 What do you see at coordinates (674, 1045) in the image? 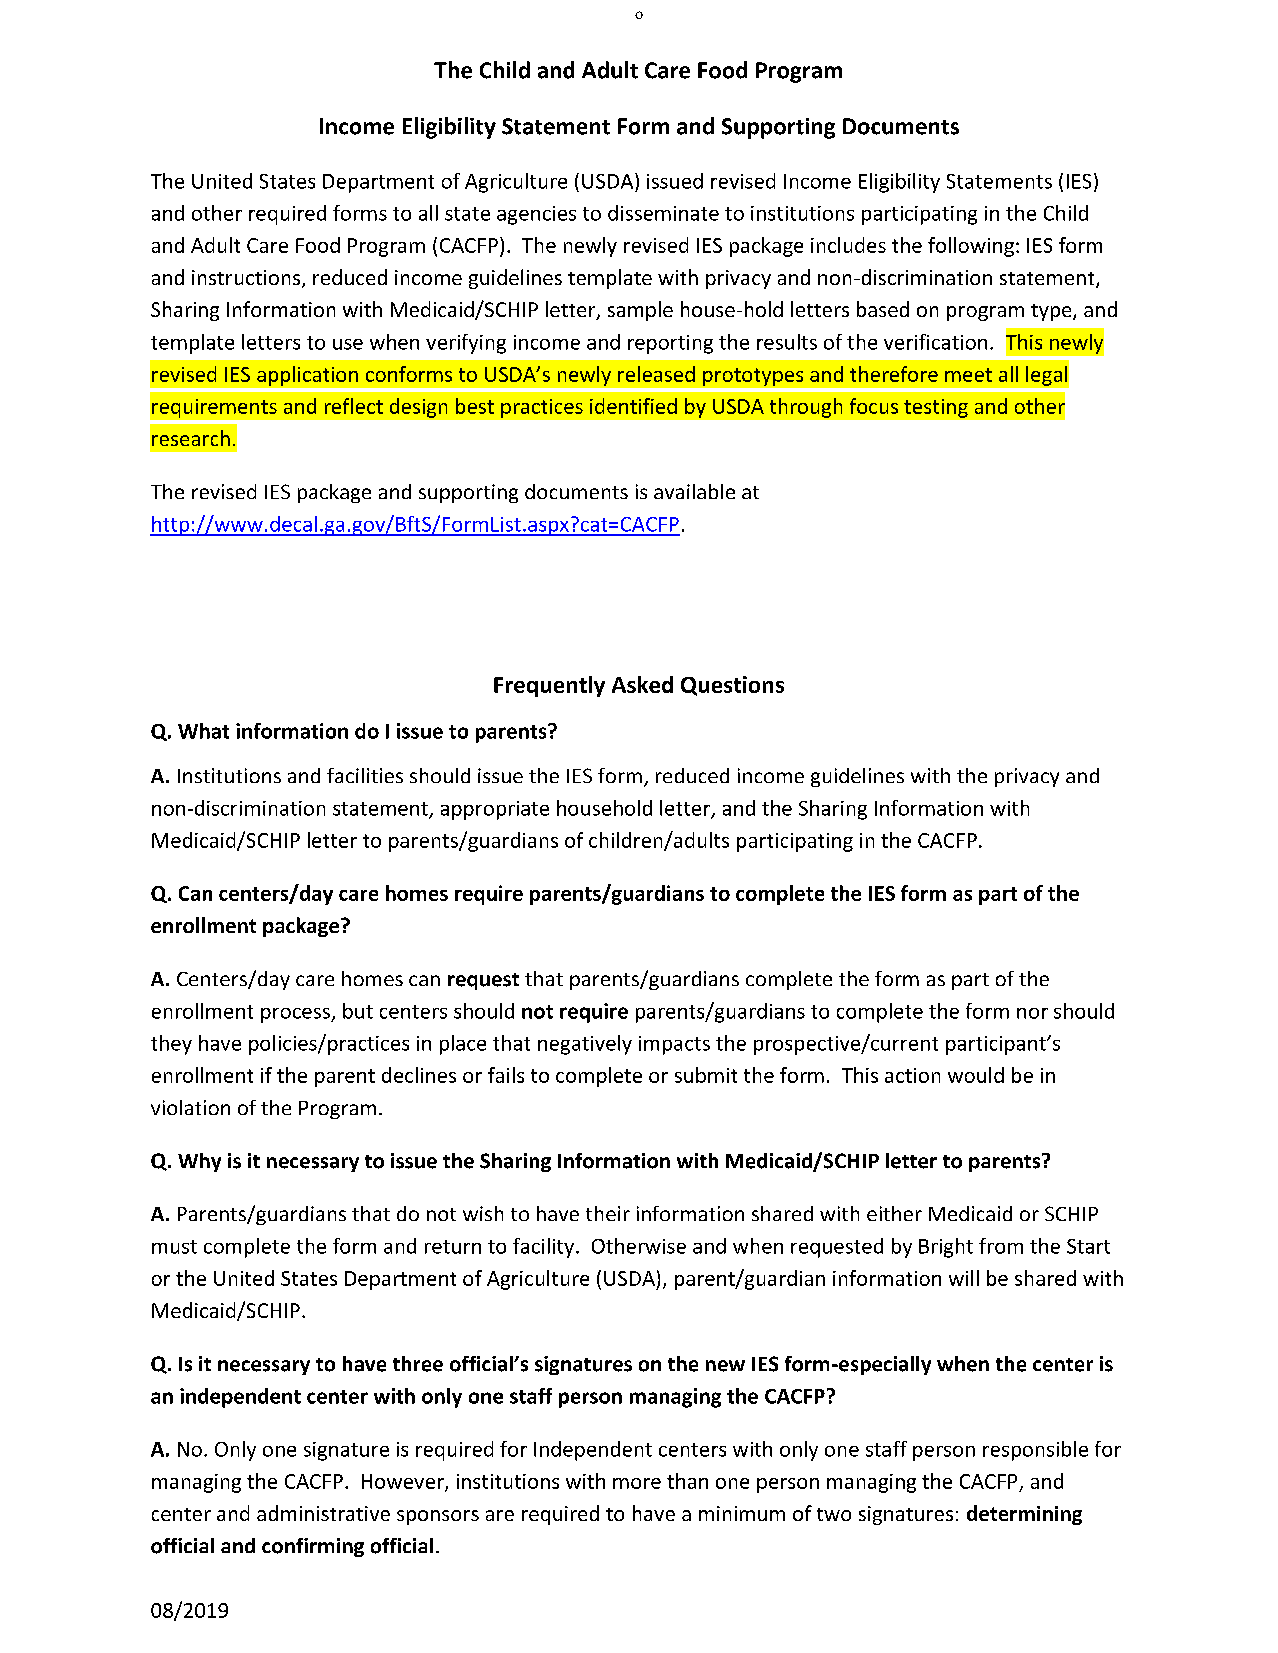
I see `impacts` at bounding box center [674, 1045].
